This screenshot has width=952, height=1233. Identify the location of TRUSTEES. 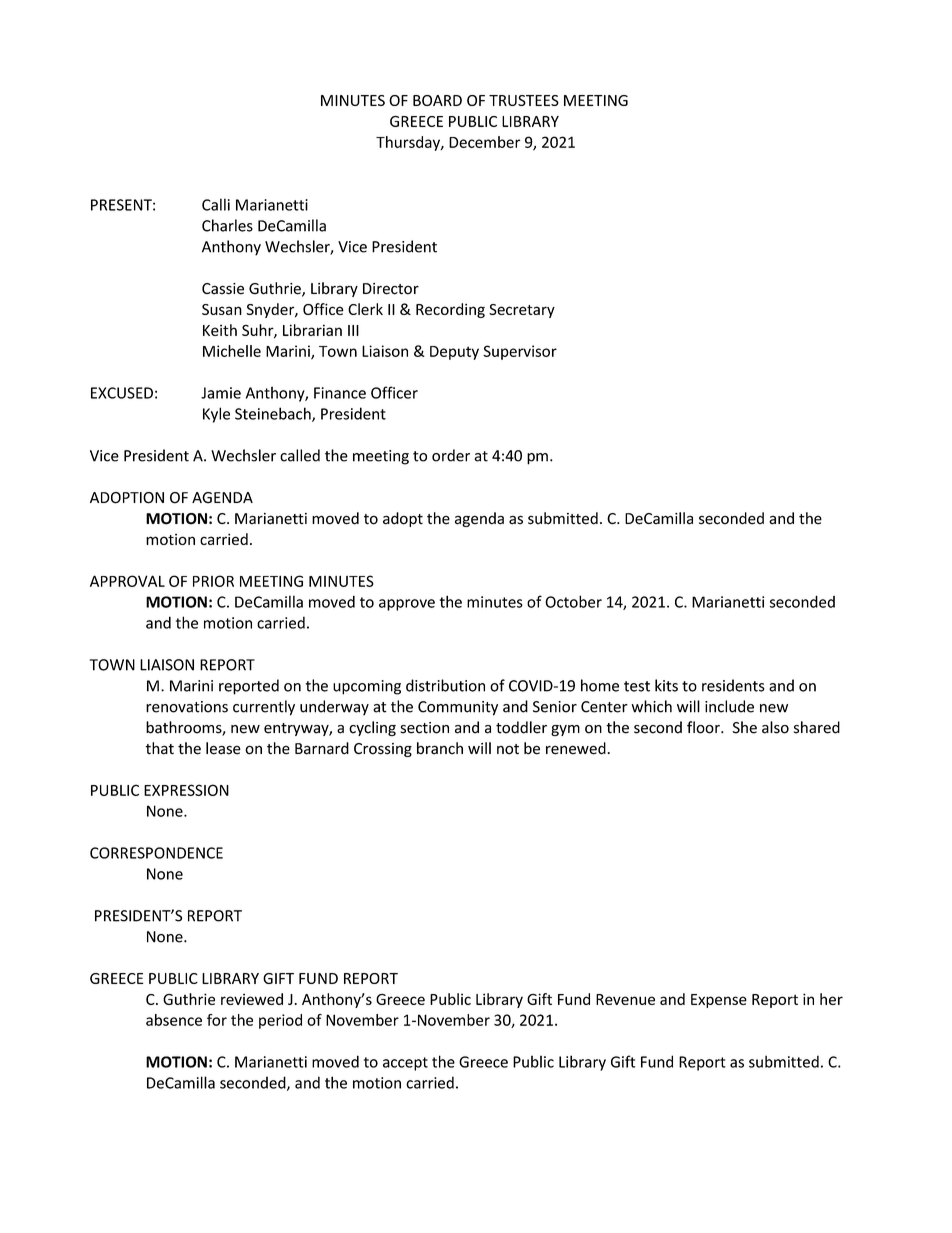
(524, 100).
